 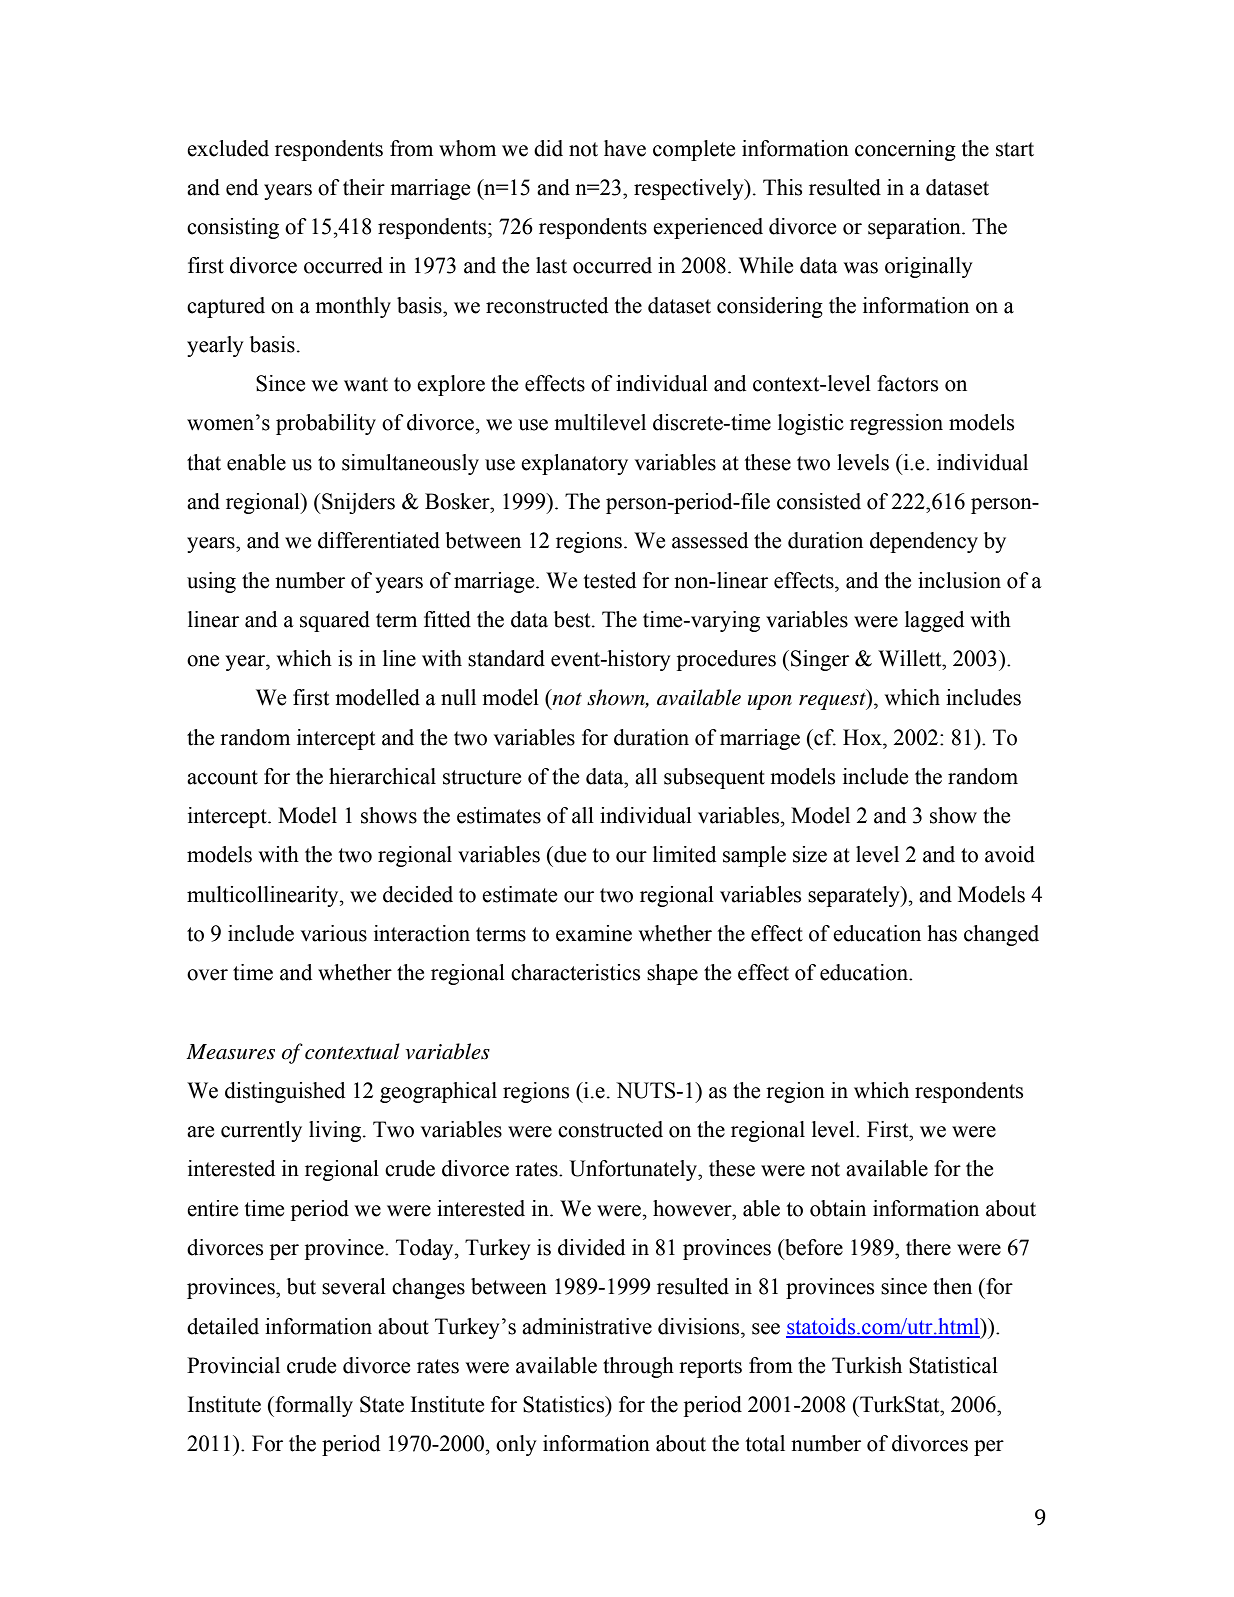 I want to click on have, so click(x=625, y=148).
